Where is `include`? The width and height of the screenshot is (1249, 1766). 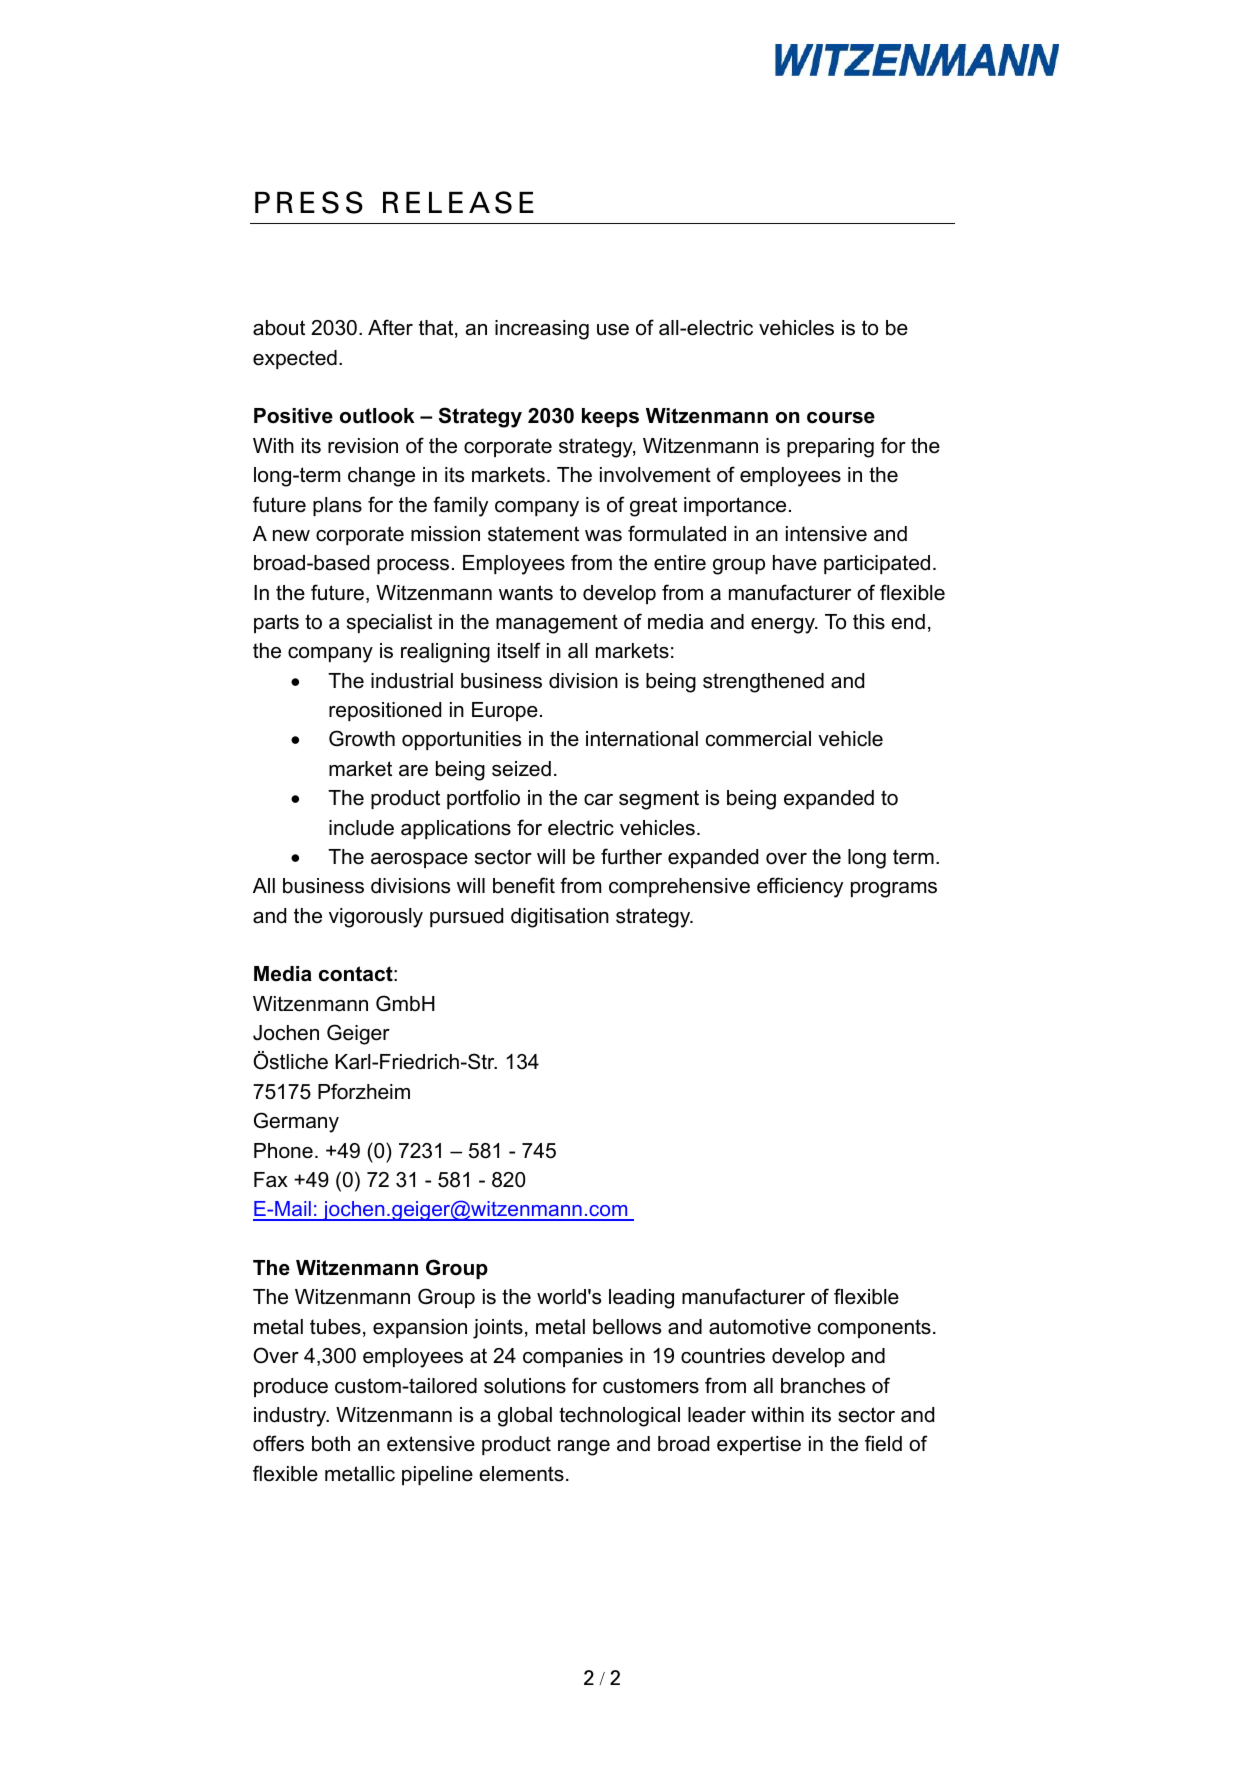
include is located at coordinates (361, 828).
